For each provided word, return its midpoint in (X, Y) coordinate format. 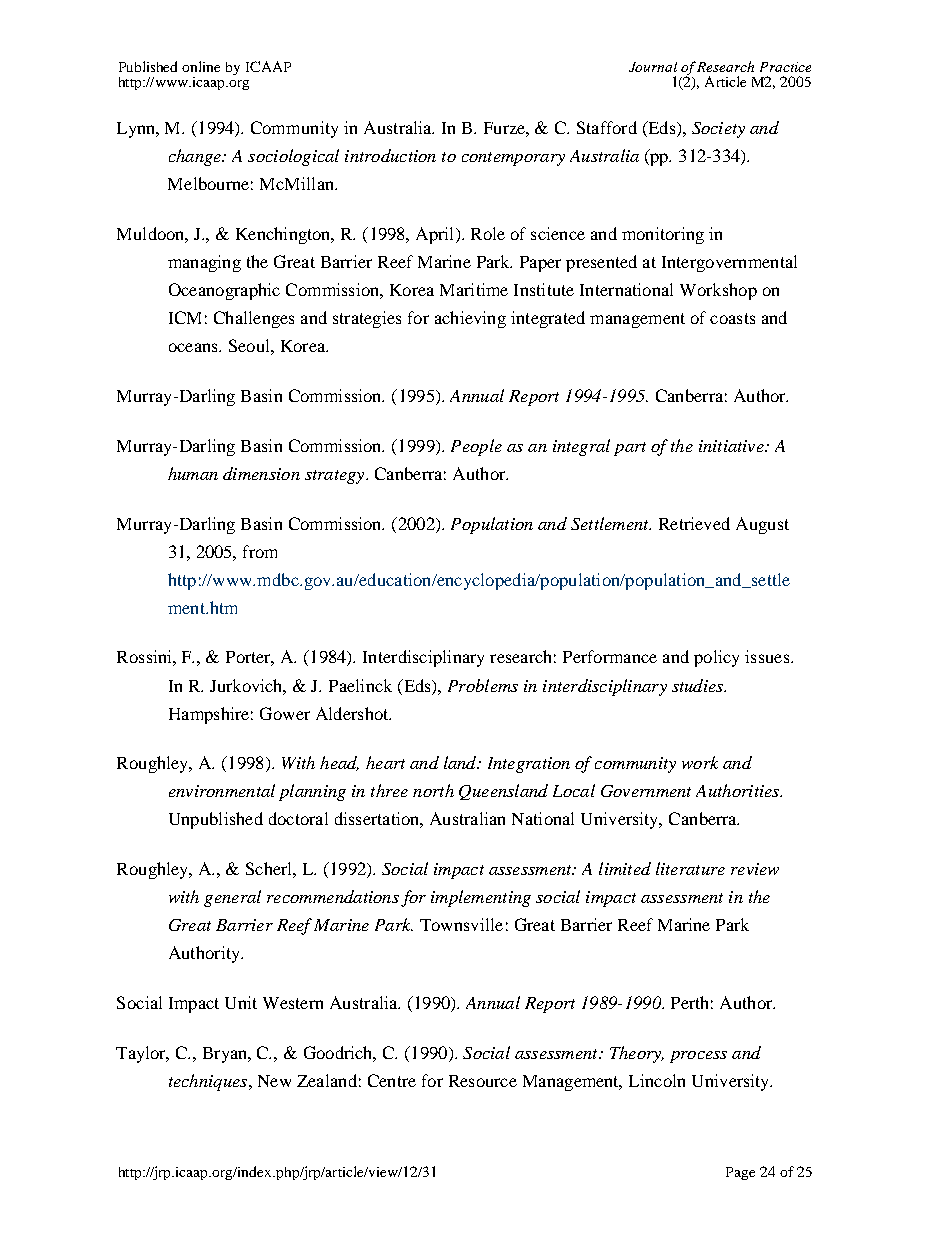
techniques (209, 1082)
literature (690, 868)
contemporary (513, 159)
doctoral (298, 818)
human (193, 473)
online (201, 66)
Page (740, 1173)
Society (718, 130)
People (476, 447)
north (433, 790)
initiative (732, 446)
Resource (483, 1081)
